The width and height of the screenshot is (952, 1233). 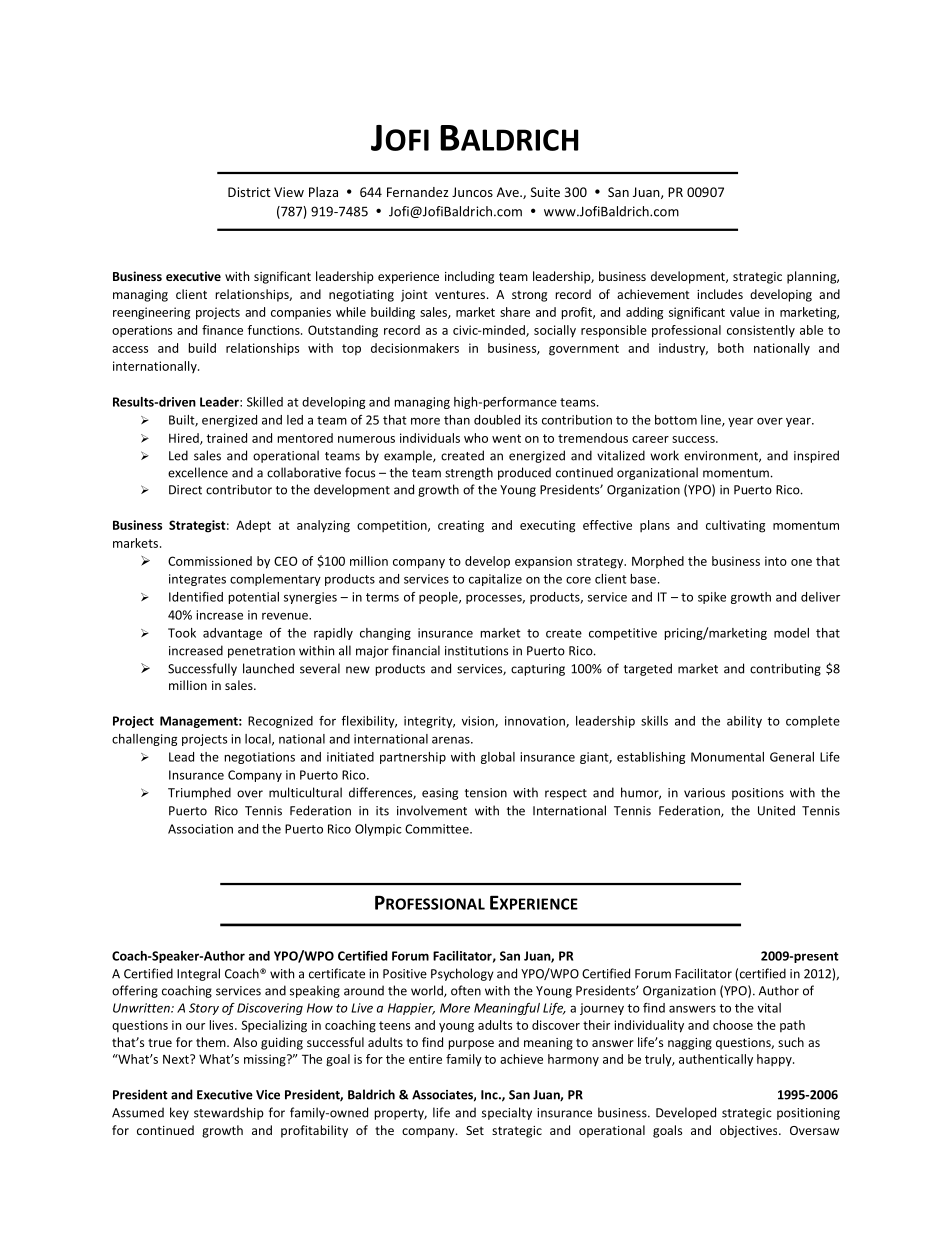 I want to click on Committee, so click(x=438, y=829).
